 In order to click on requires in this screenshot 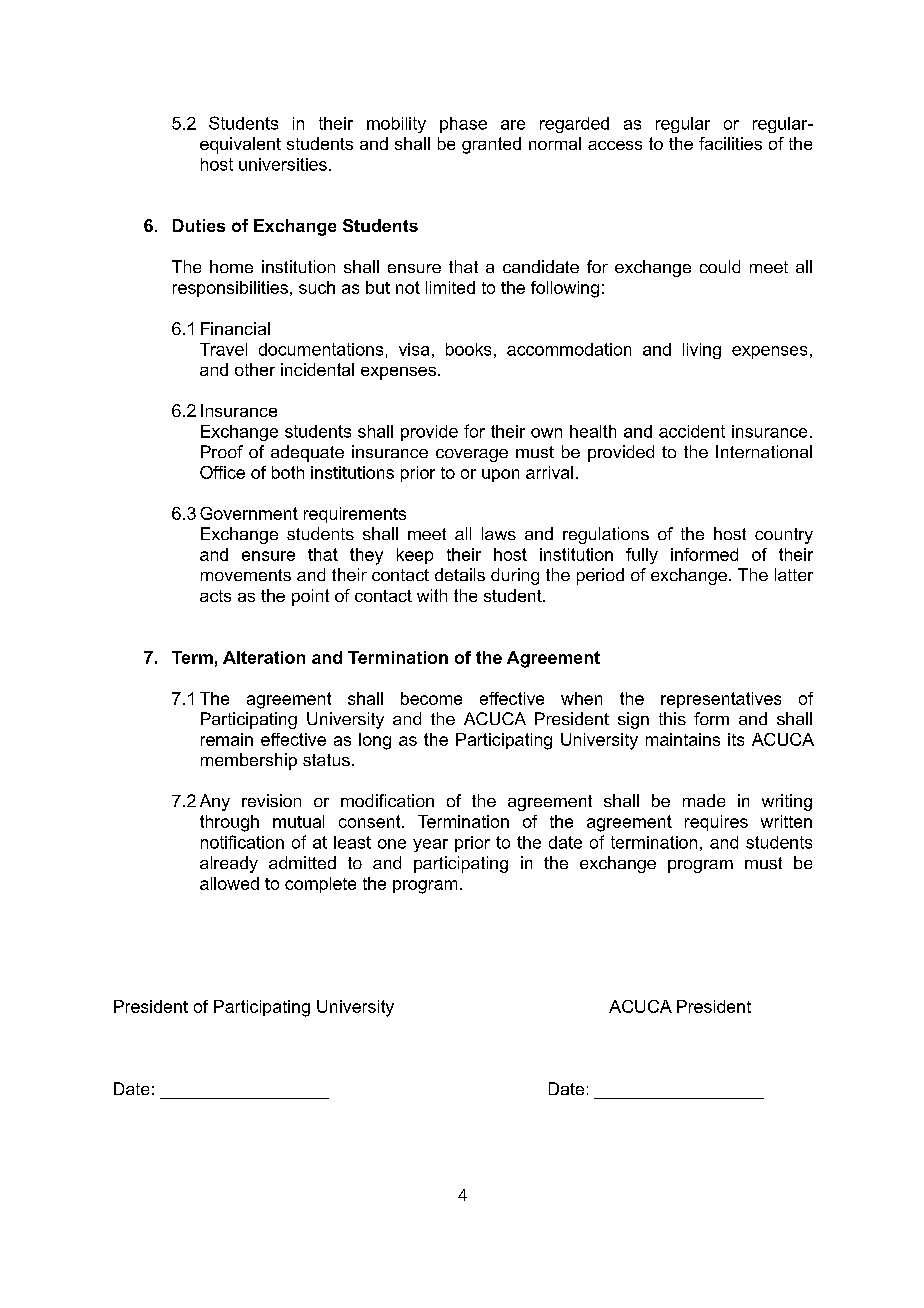, I will do `click(716, 823)`.
